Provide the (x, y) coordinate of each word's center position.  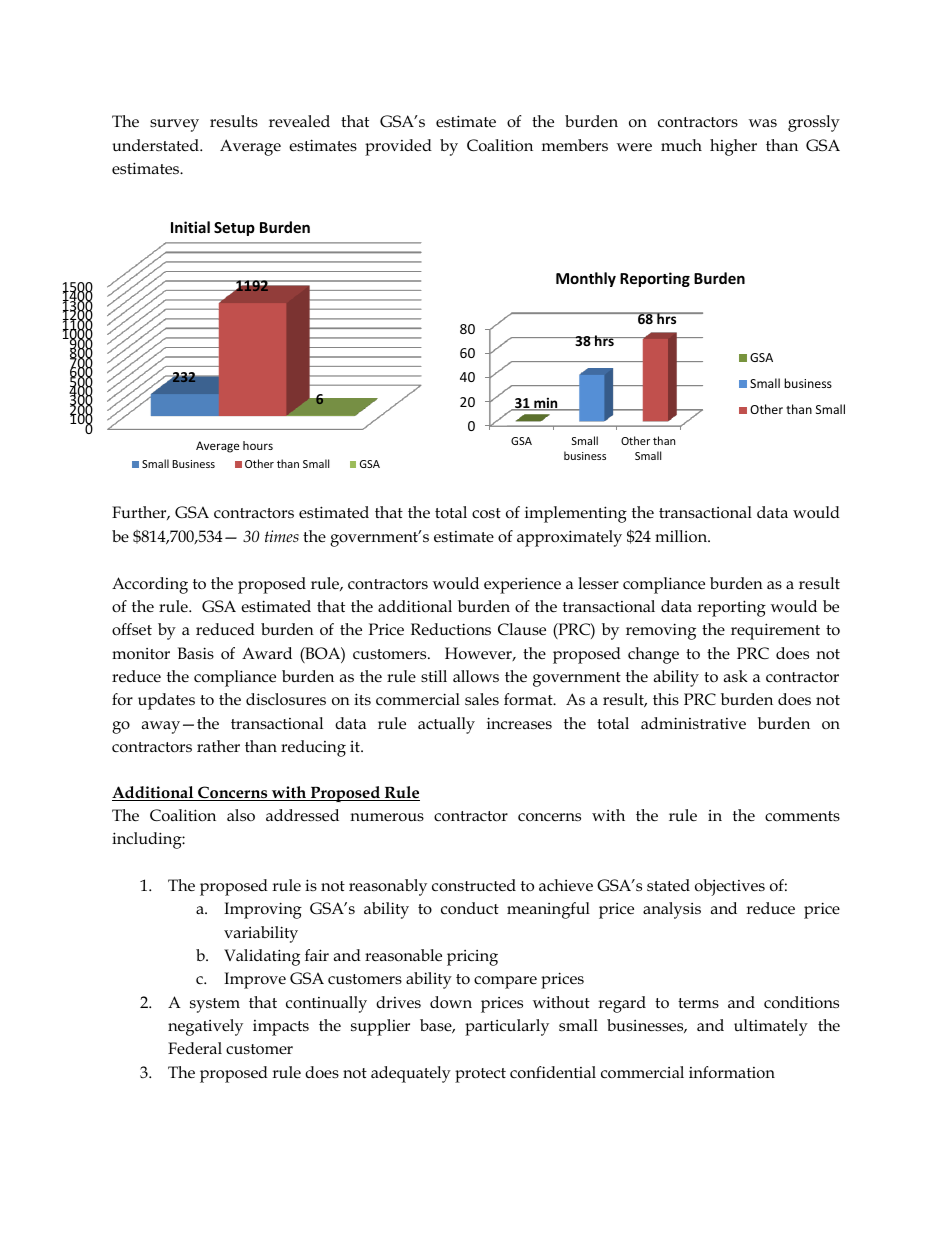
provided (398, 147)
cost (486, 513)
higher (733, 147)
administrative (693, 723)
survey (174, 125)
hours (258, 445)
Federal (195, 1048)
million (682, 536)
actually (446, 725)
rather (218, 746)
